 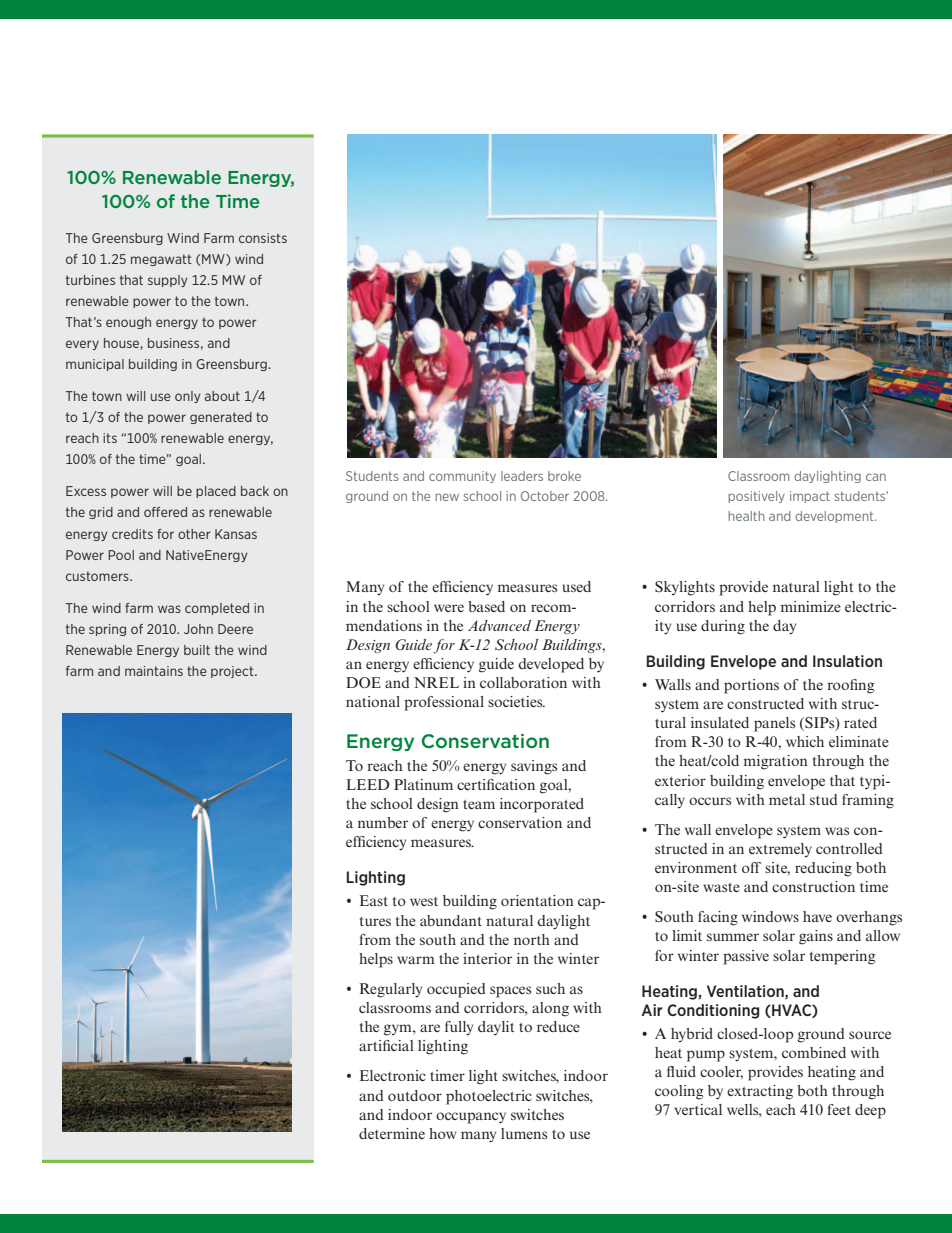 I want to click on determine, so click(x=392, y=1133).
